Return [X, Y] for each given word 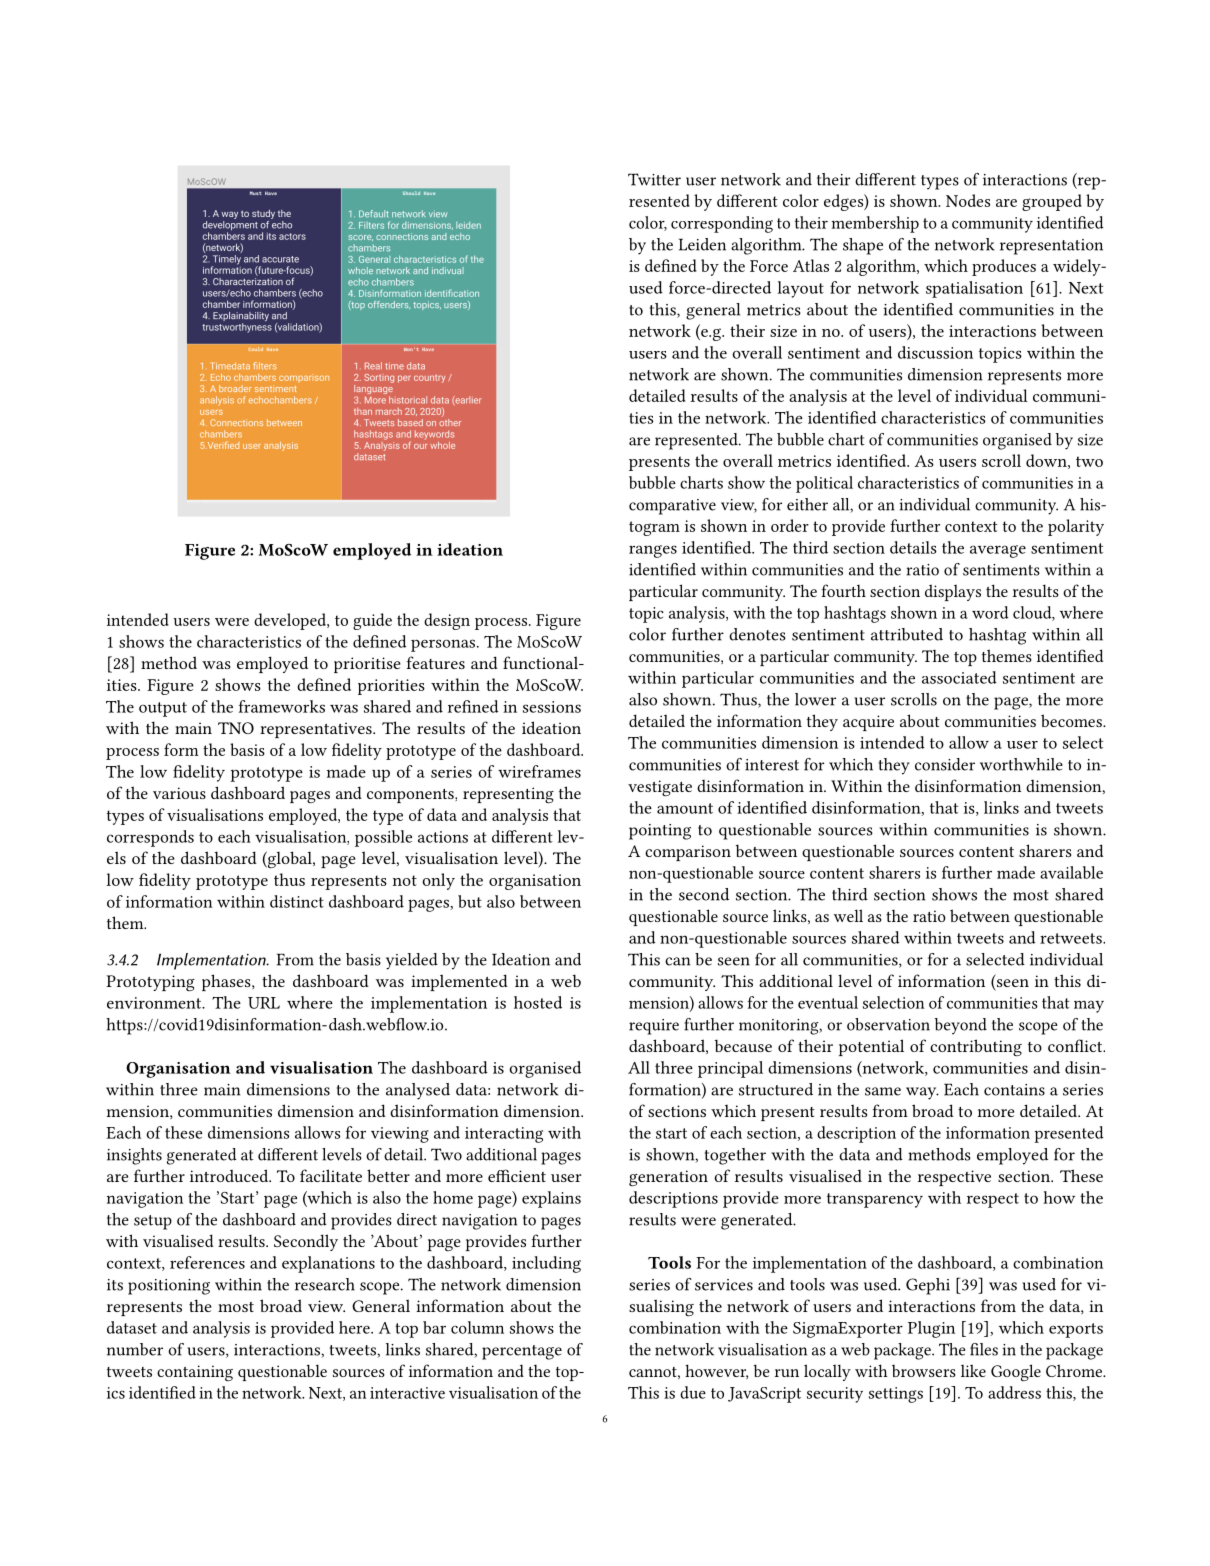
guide [372, 621]
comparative [672, 507]
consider [945, 764]
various [179, 793]
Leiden [702, 244]
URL [264, 1003]
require [654, 1027]
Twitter [654, 179]
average [998, 551]
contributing [976, 1048]
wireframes [539, 771]
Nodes [968, 200]
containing [195, 1373]
